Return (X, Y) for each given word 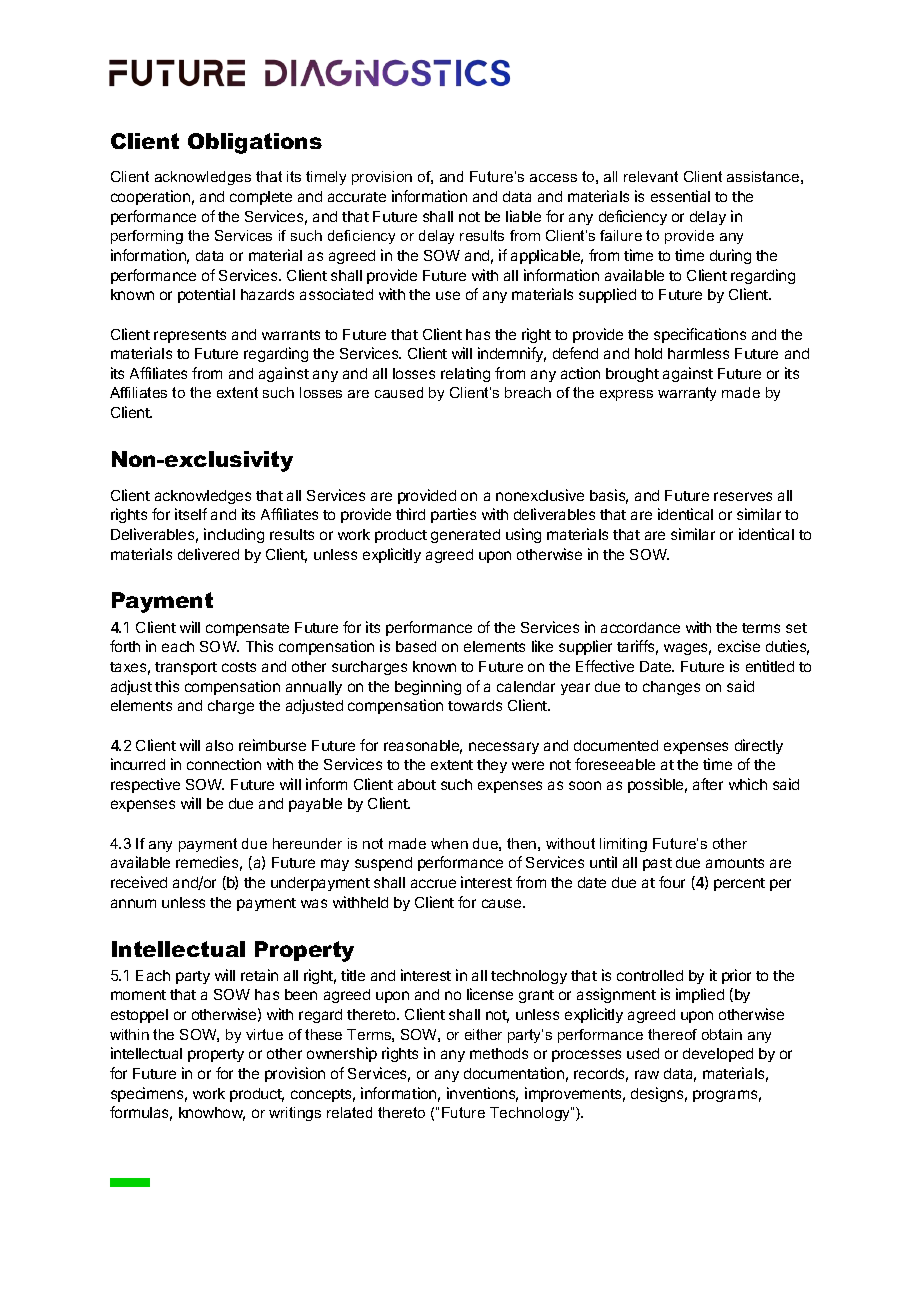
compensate (247, 629)
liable (523, 216)
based (416, 646)
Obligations (255, 143)
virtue (264, 1034)
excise (739, 646)
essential (680, 196)
